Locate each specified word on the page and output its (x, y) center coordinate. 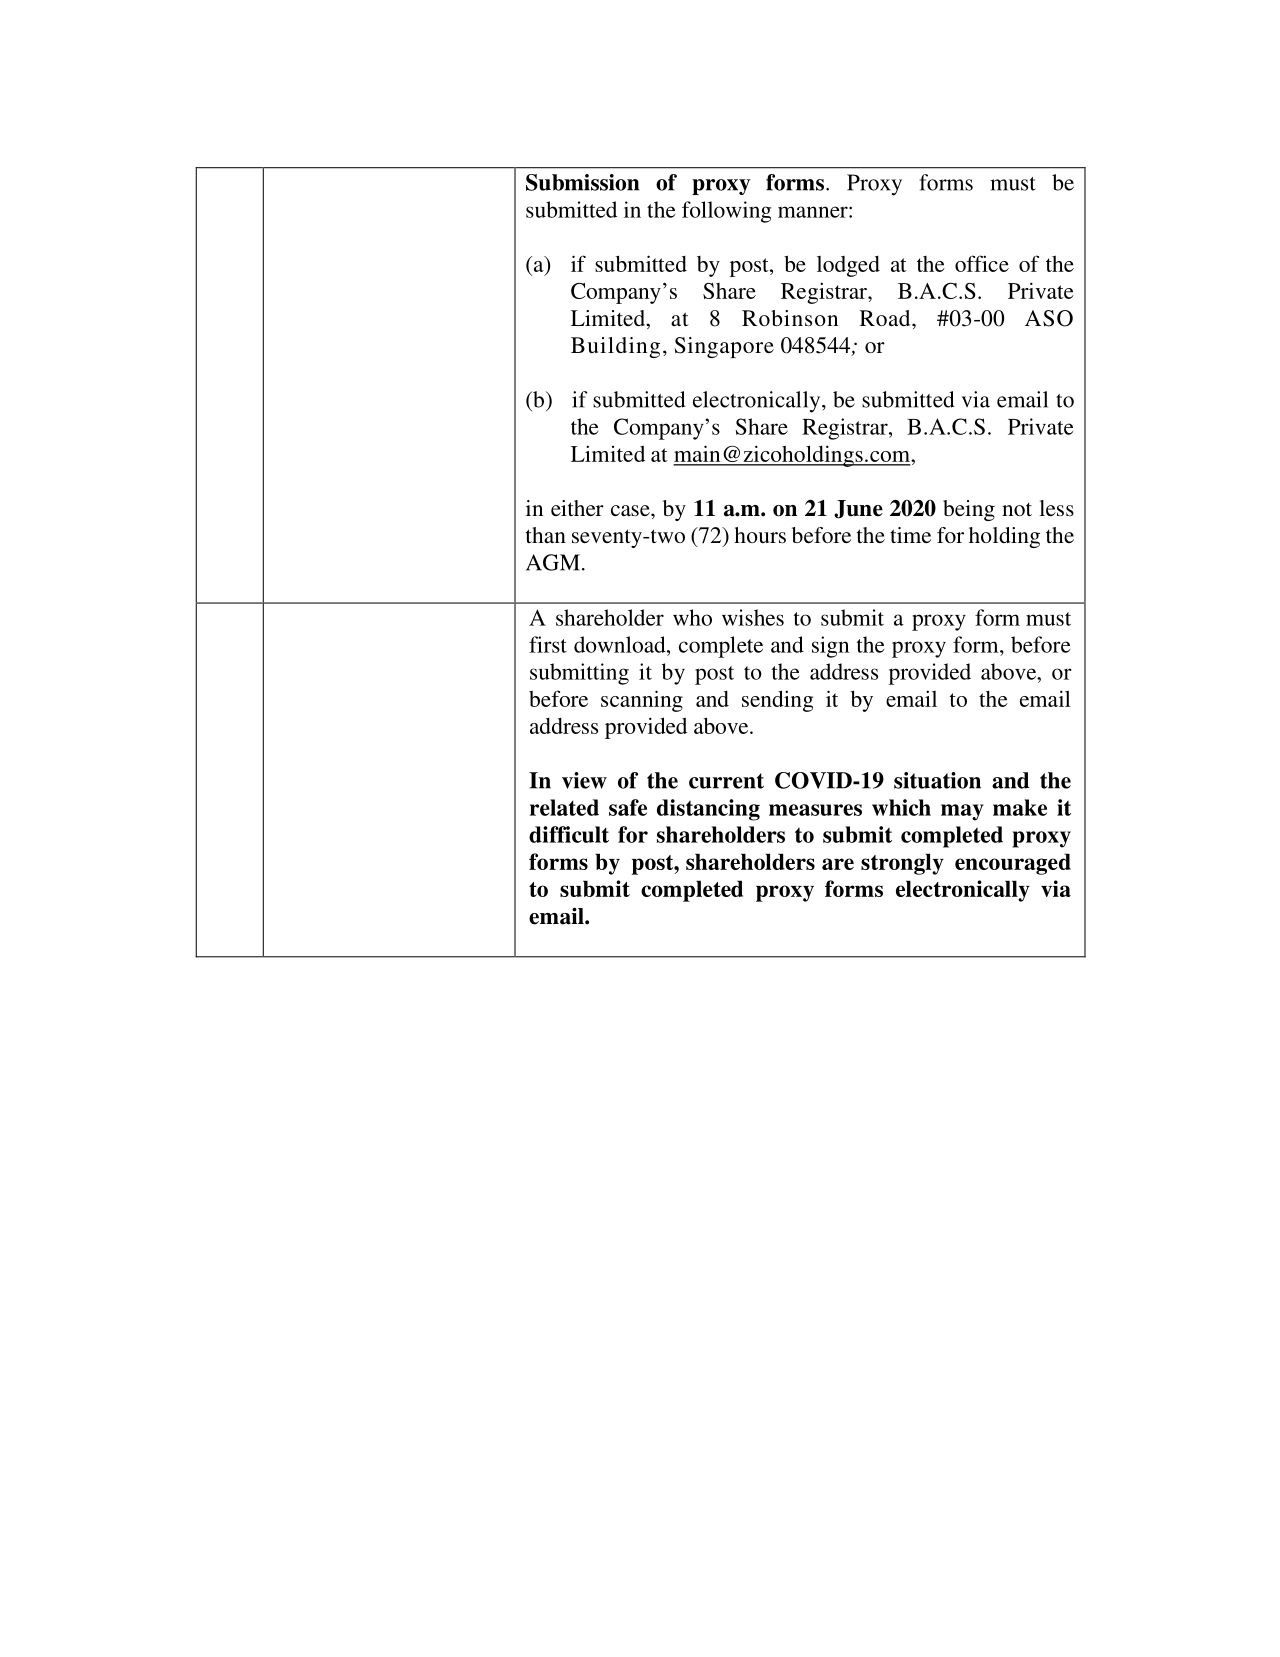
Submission (582, 182)
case (631, 510)
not (1017, 509)
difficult (569, 834)
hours (760, 535)
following (726, 212)
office (982, 263)
